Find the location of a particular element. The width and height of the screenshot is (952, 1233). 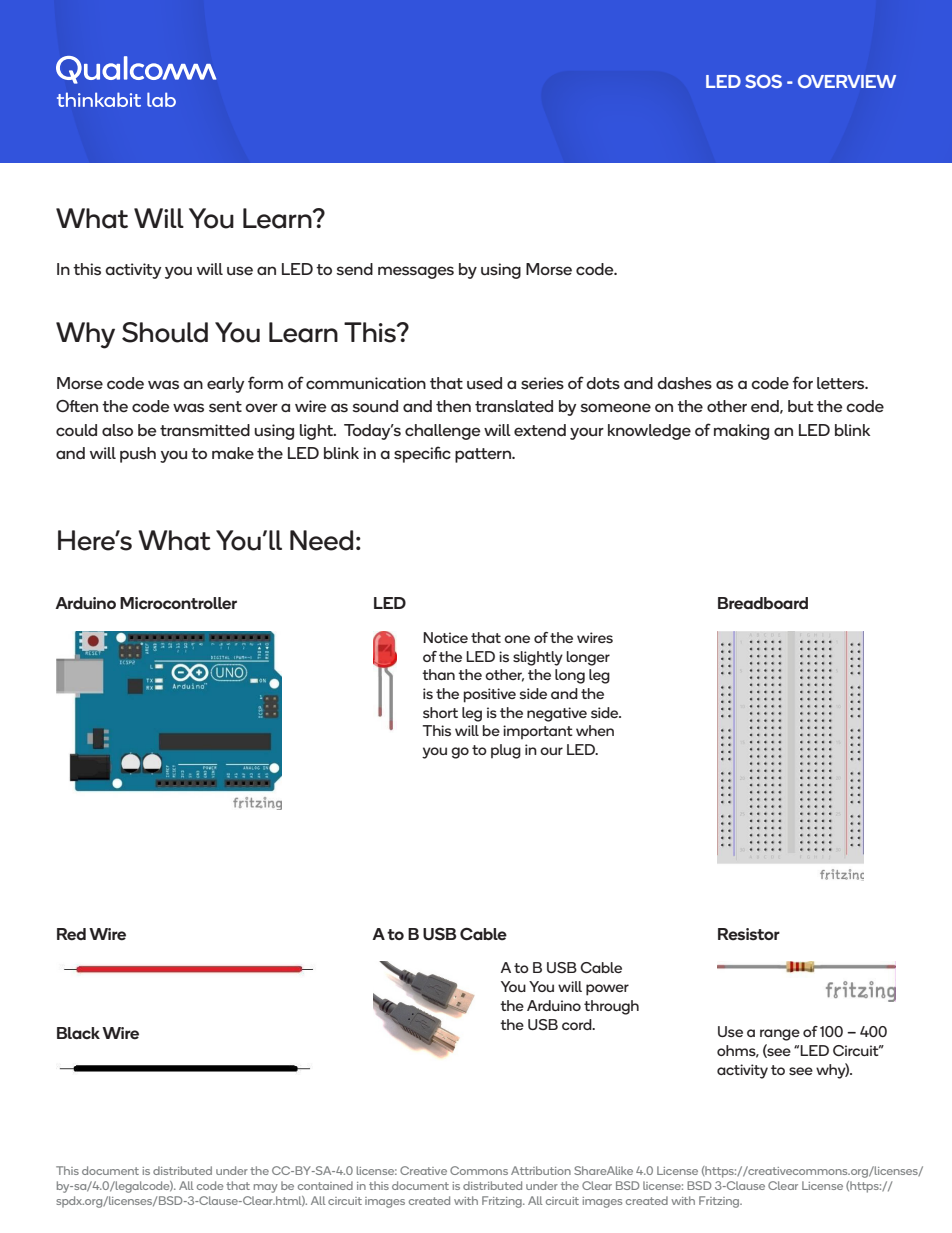

plug is located at coordinates (506, 751).
